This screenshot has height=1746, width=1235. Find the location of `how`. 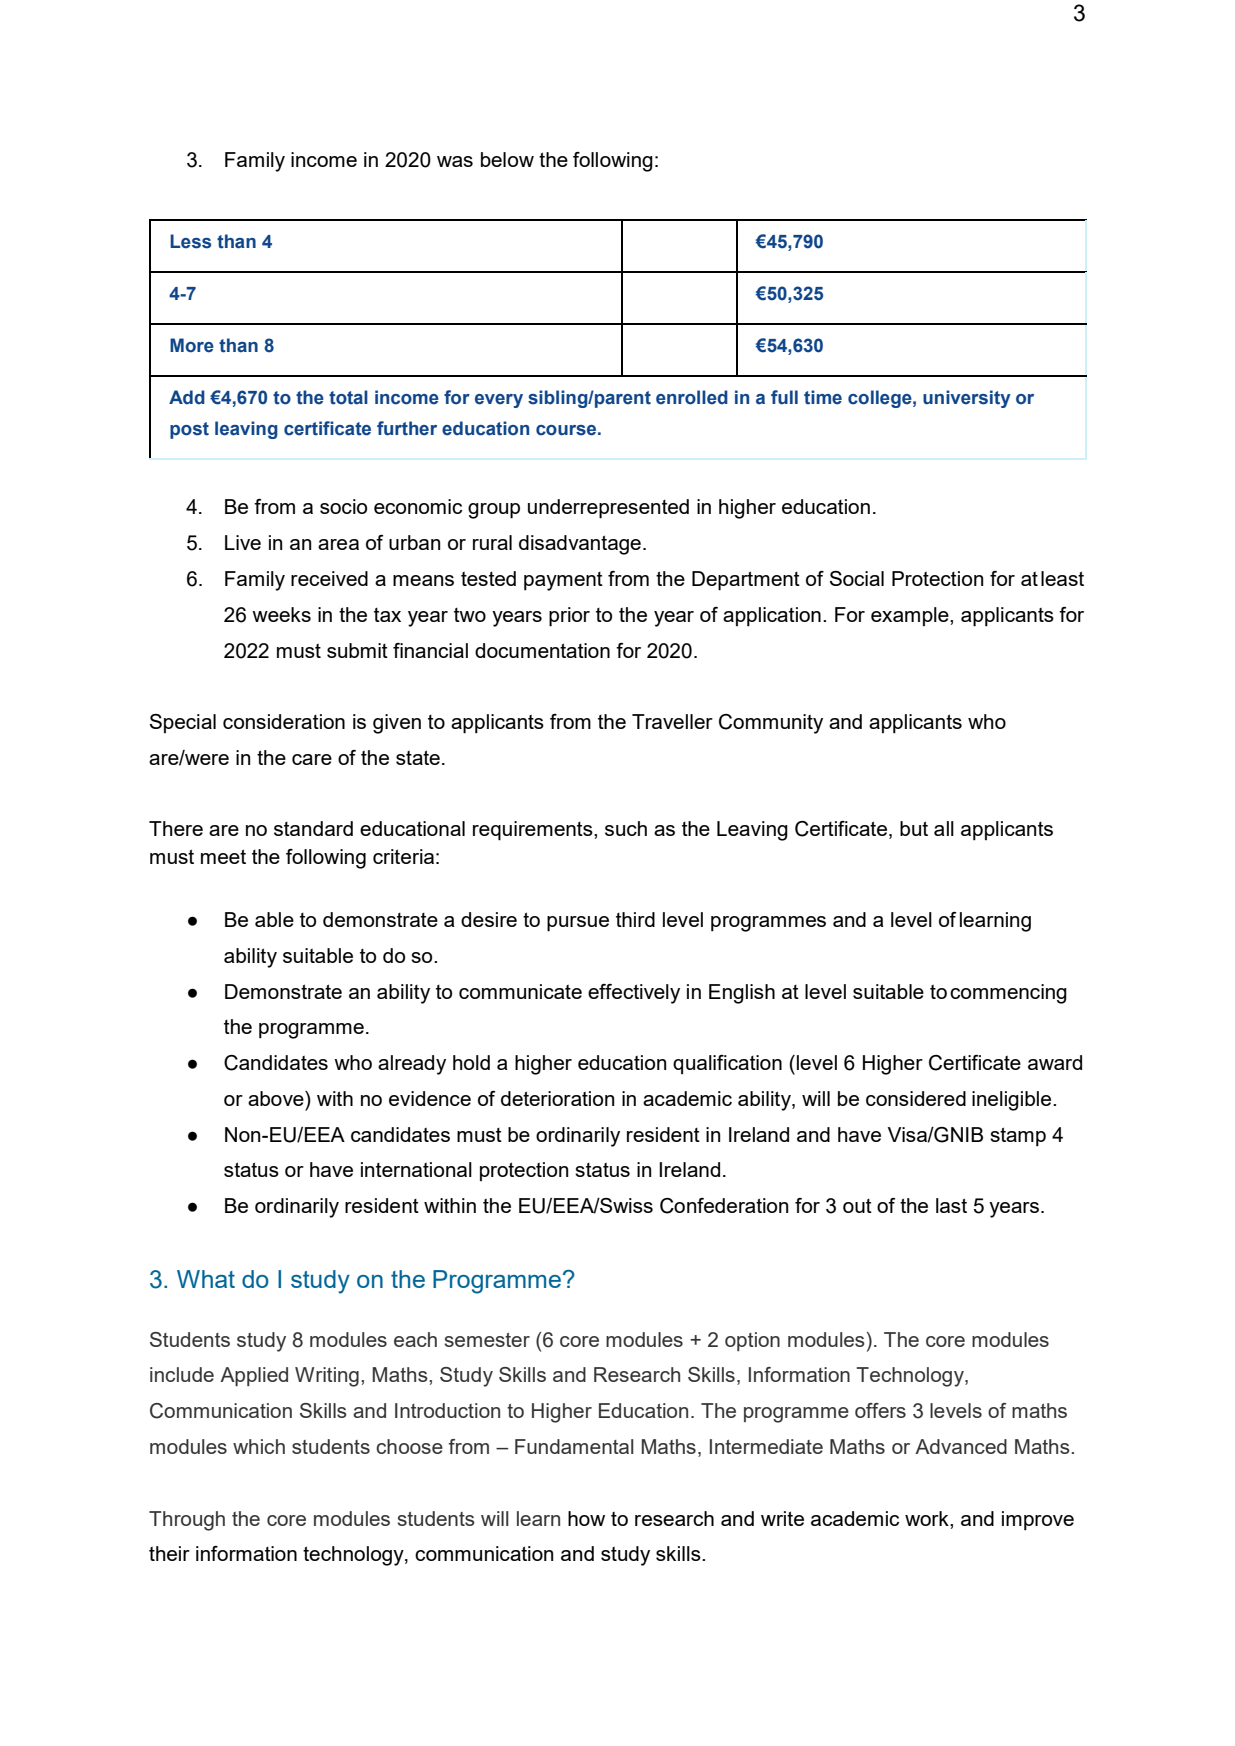

how is located at coordinates (586, 1518).
